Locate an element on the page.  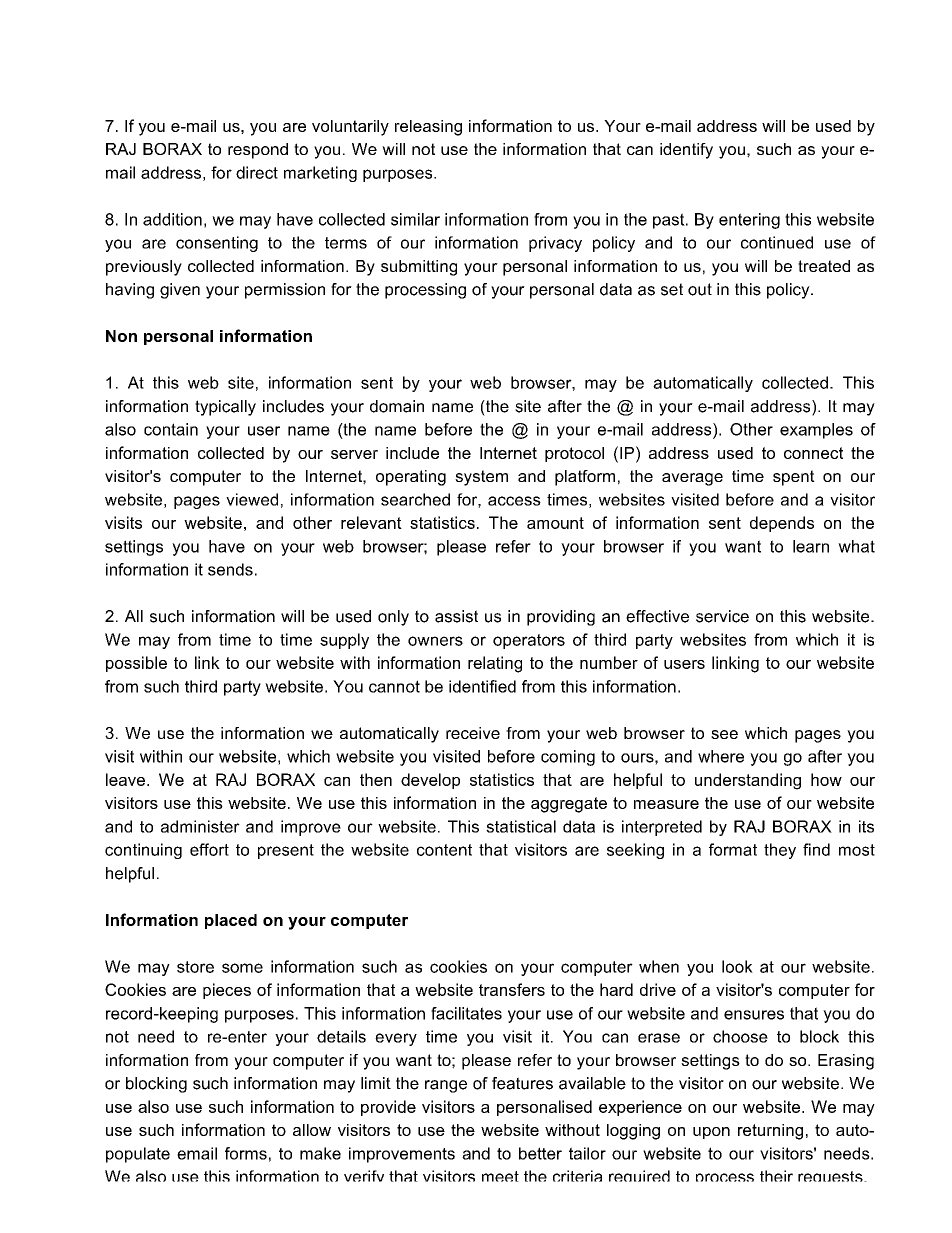
releasing is located at coordinates (428, 128).
